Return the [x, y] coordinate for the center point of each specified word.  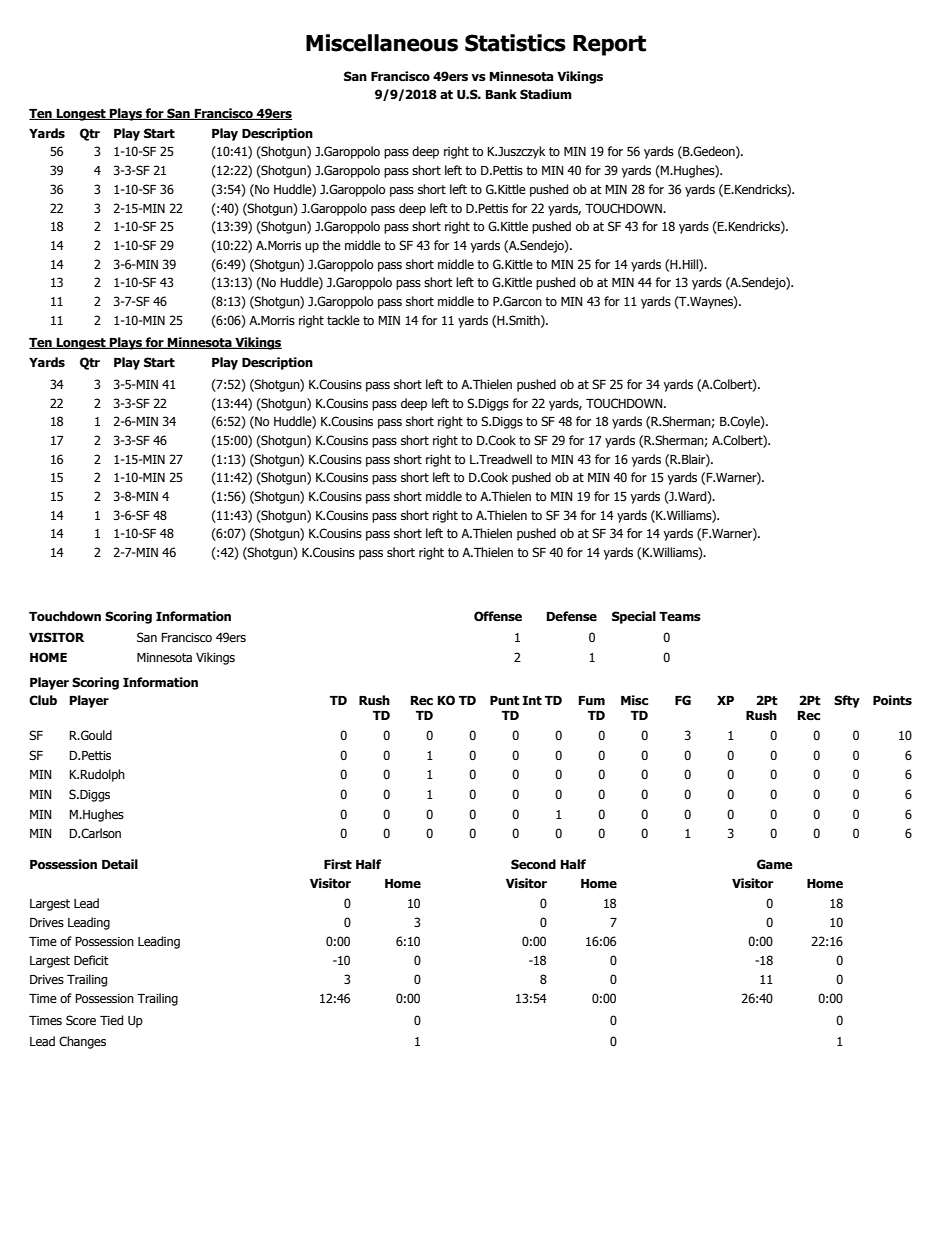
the [331, 245]
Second [533, 864]
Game [775, 864]
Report [609, 45]
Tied [111, 1020]
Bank [501, 94]
